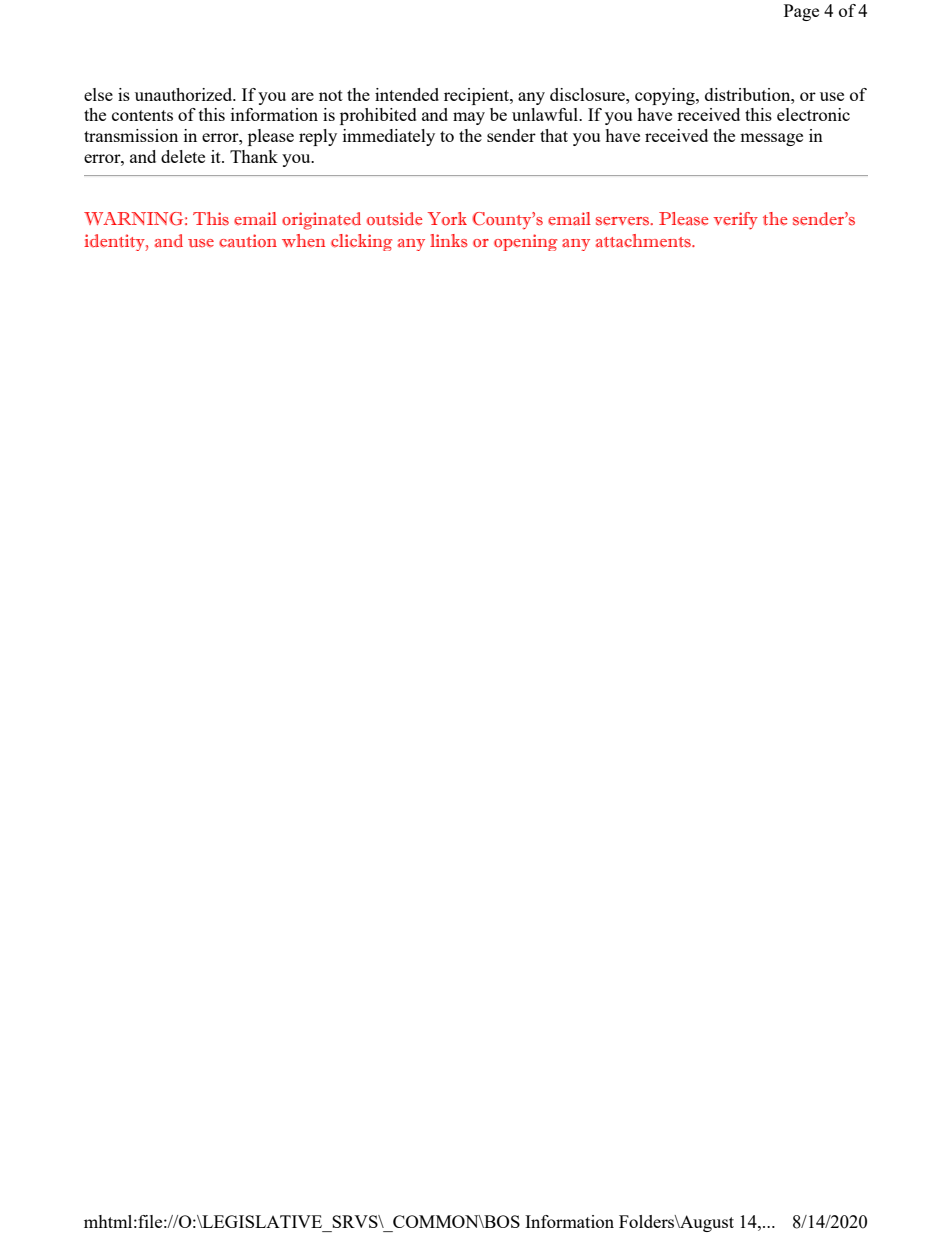 The width and height of the screenshot is (952, 1233). Describe the element at coordinates (449, 240) in the screenshot. I see `links` at that location.
